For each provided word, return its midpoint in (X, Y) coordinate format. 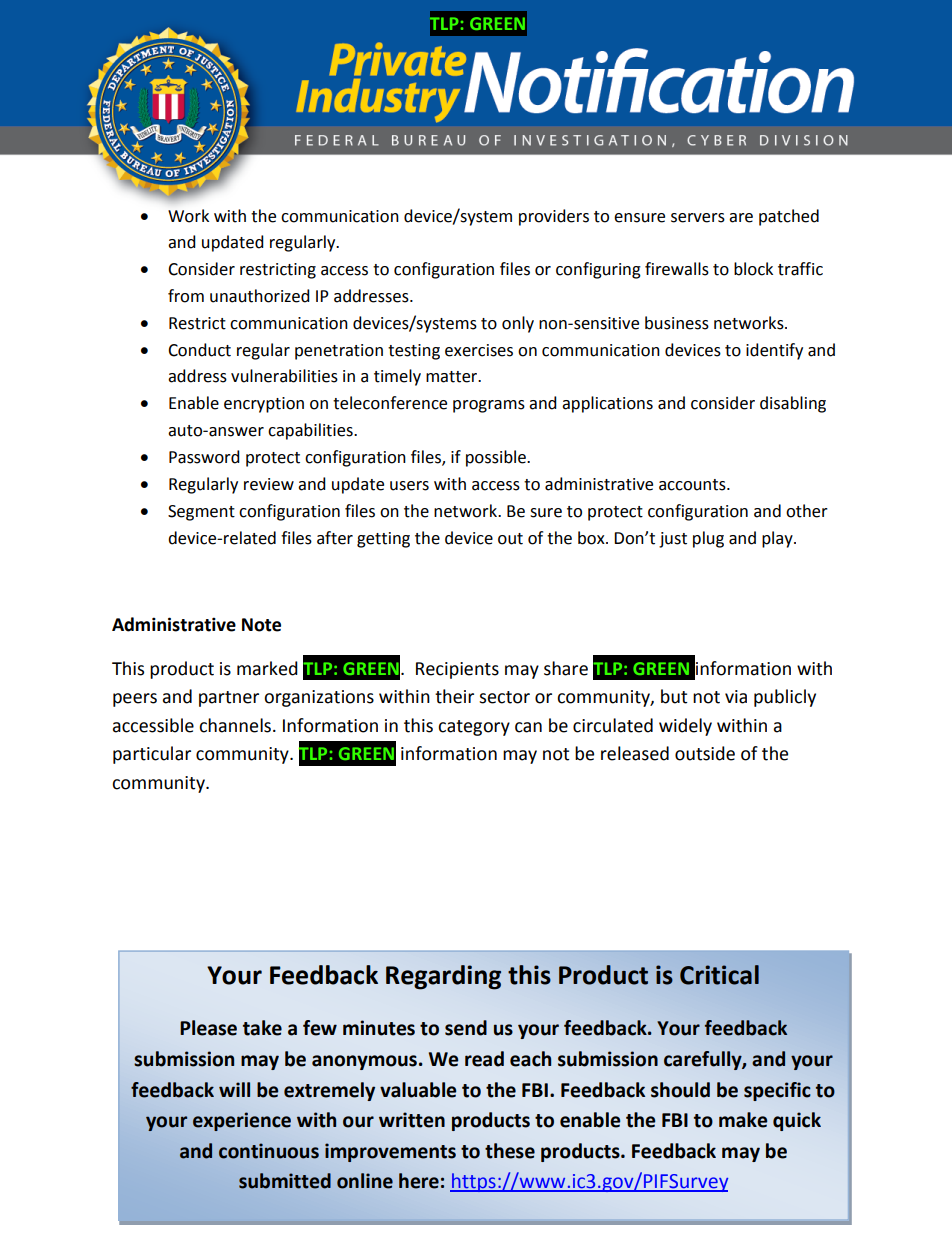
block (753, 269)
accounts (693, 485)
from (186, 296)
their (454, 696)
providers (554, 217)
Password (204, 457)
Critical (719, 975)
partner (229, 699)
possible (497, 458)
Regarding (443, 977)
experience (242, 1121)
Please (208, 1028)
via (736, 697)
